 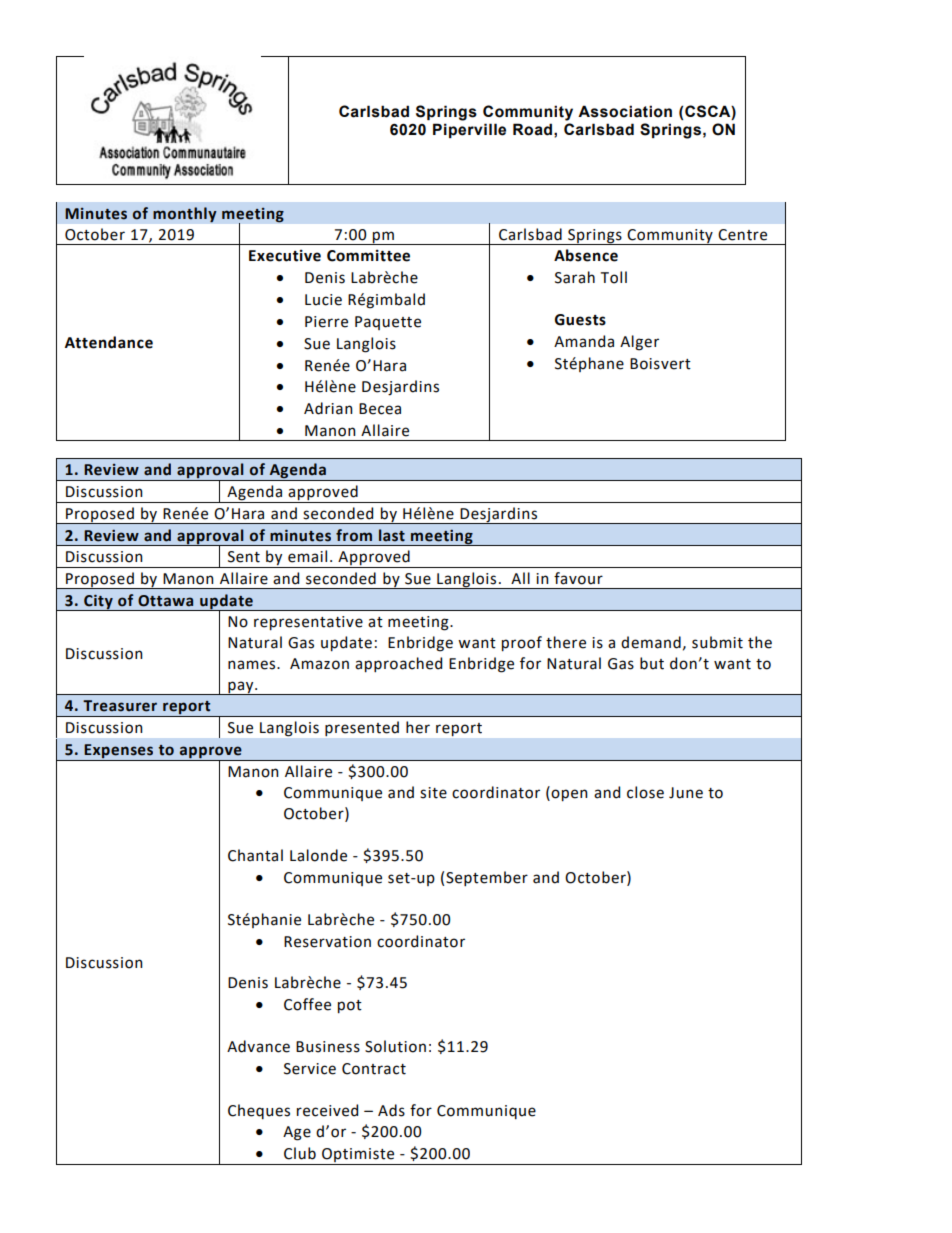 What do you see at coordinates (395, 1046) in the screenshot?
I see `Solution` at bounding box center [395, 1046].
